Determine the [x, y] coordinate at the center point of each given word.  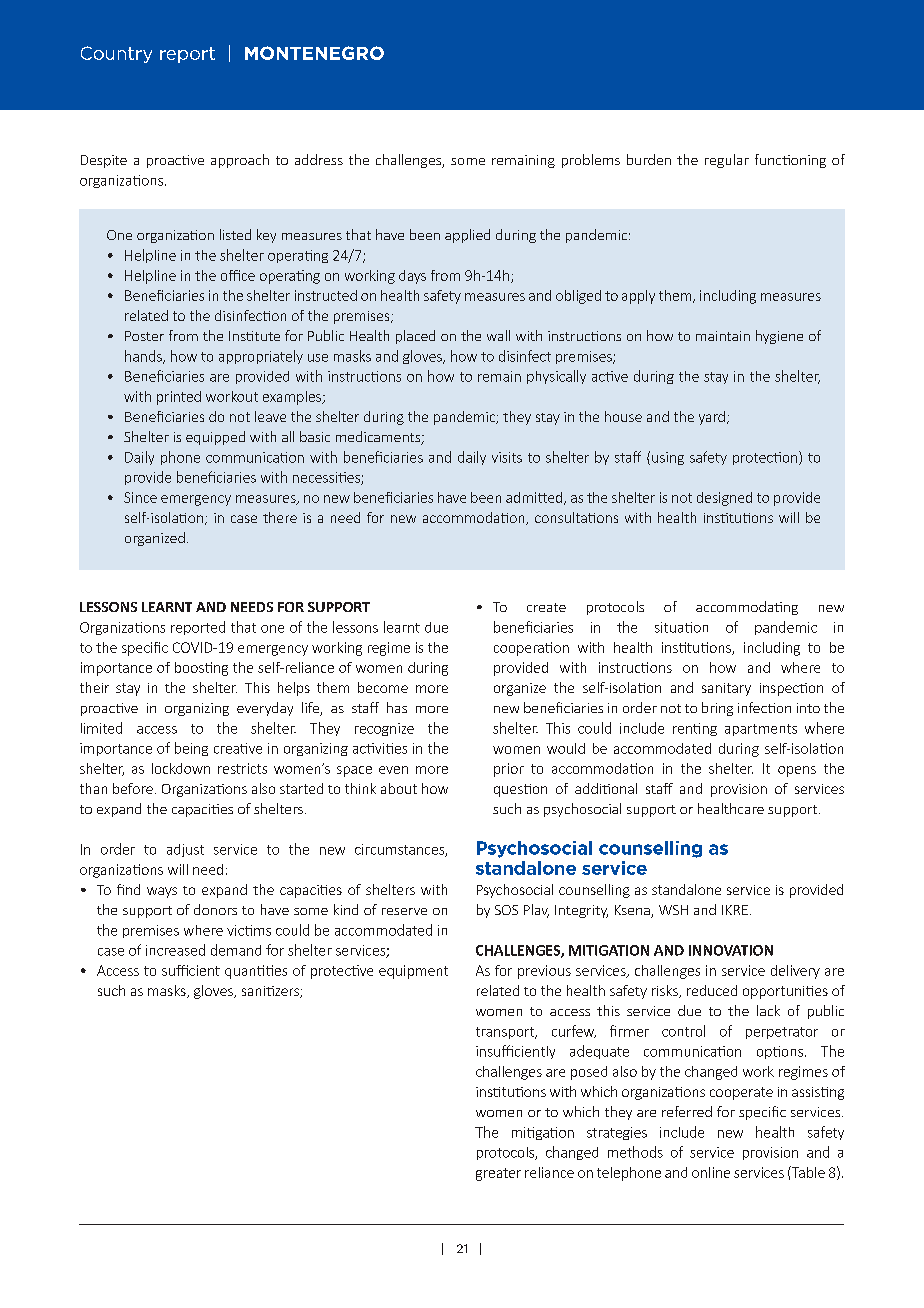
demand [236, 950]
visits [507, 457]
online [711, 1172]
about [399, 788]
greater [498, 1174]
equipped [215, 438]
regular [727, 161]
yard [712, 418]
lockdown [181, 768]
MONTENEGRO [314, 53]
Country [116, 54]
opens [797, 771]
